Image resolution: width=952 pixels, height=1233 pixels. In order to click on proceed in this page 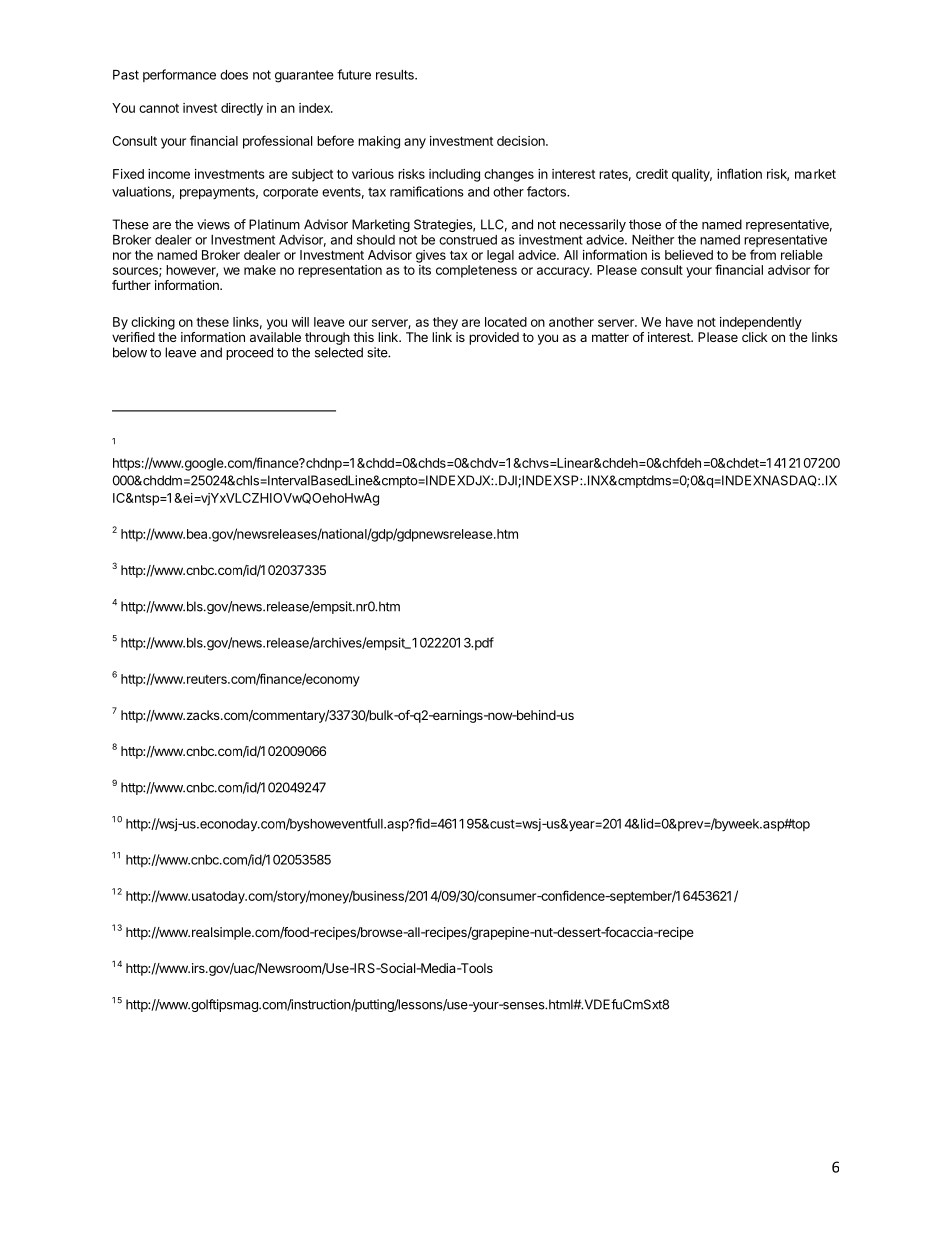, I will do `click(249, 353)`.
